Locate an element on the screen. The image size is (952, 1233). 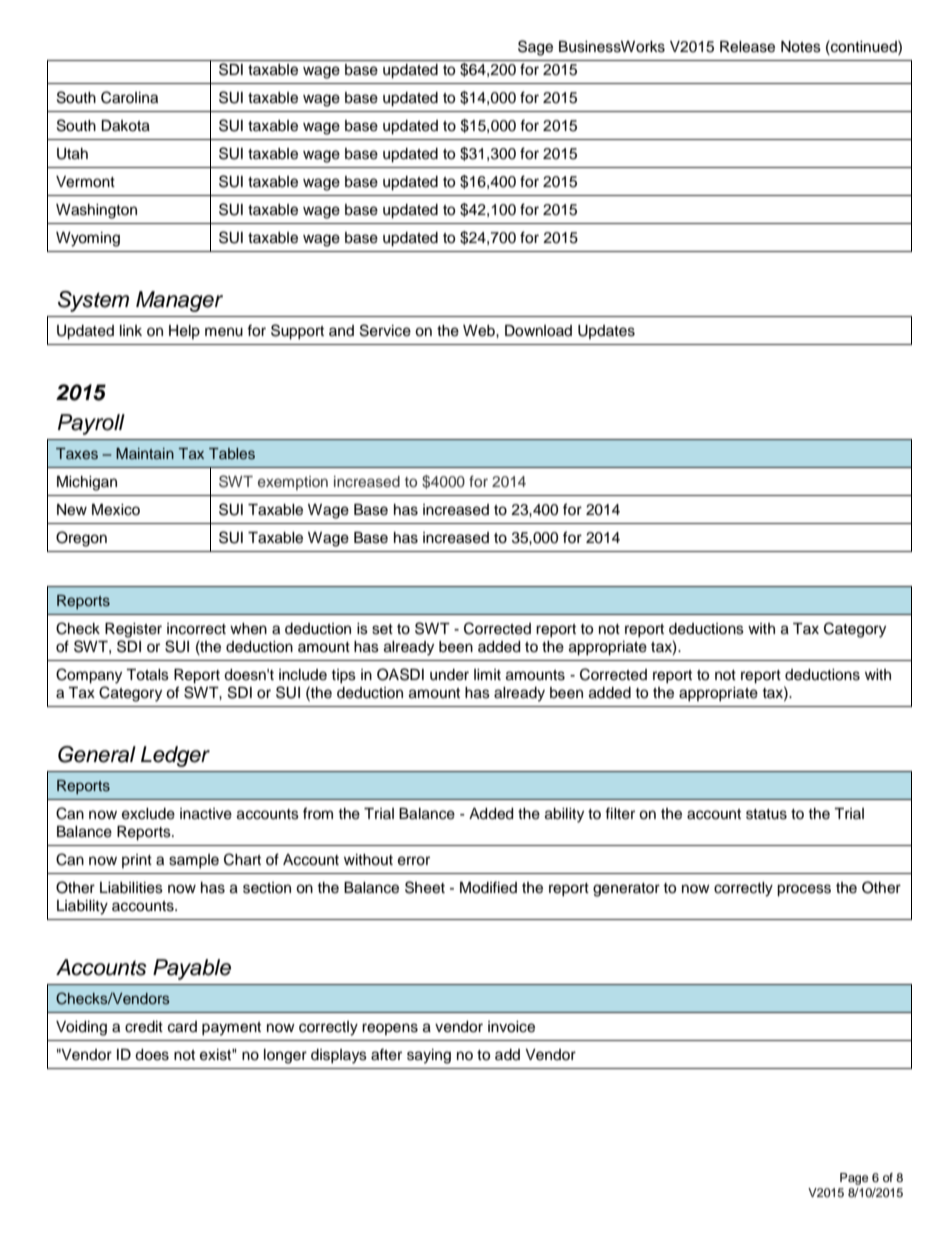
Sage is located at coordinates (535, 48).
